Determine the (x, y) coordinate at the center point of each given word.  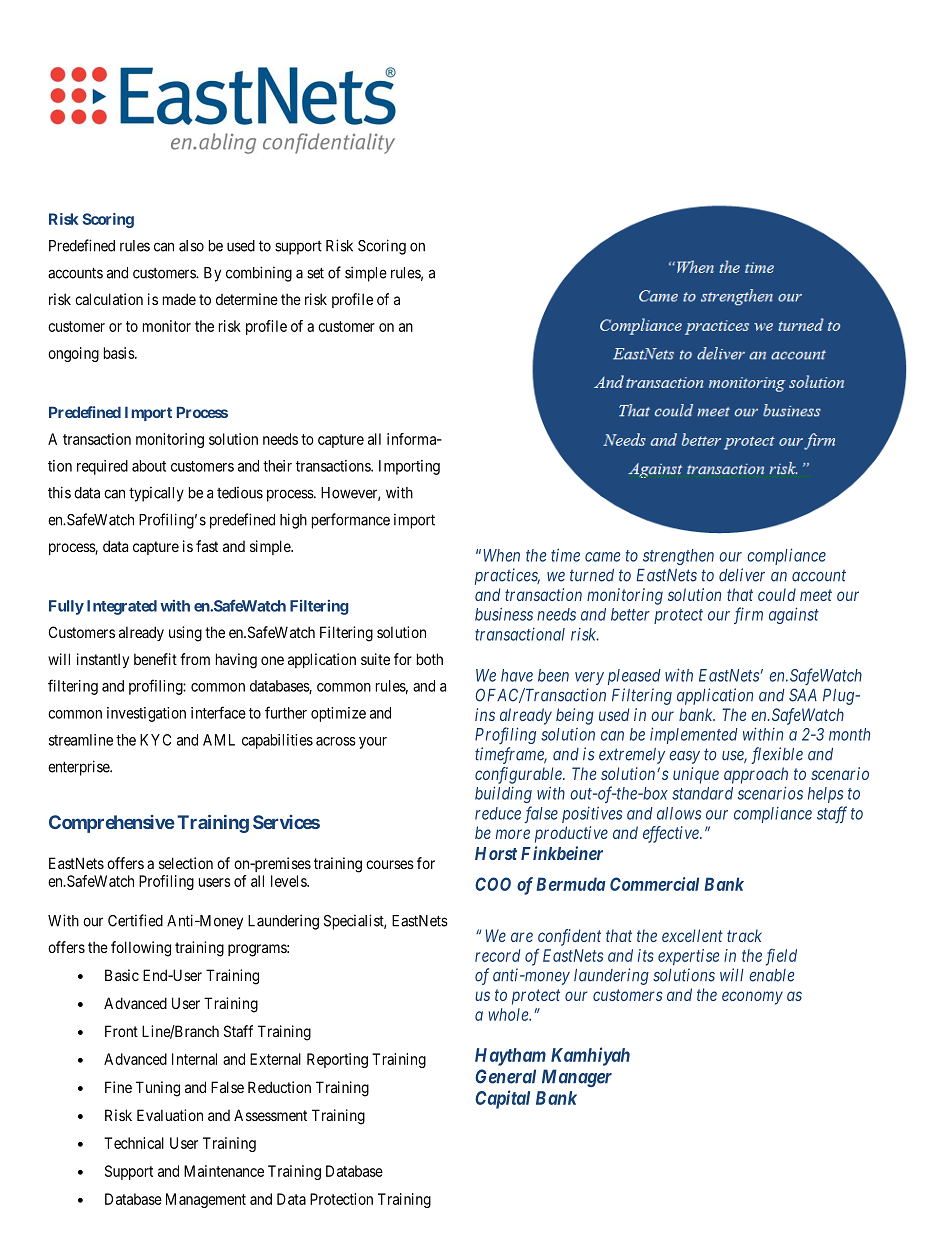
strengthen (678, 557)
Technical (134, 1143)
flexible (777, 755)
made (179, 299)
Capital (502, 1099)
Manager (577, 1078)
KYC (155, 740)
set (315, 273)
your (373, 743)
